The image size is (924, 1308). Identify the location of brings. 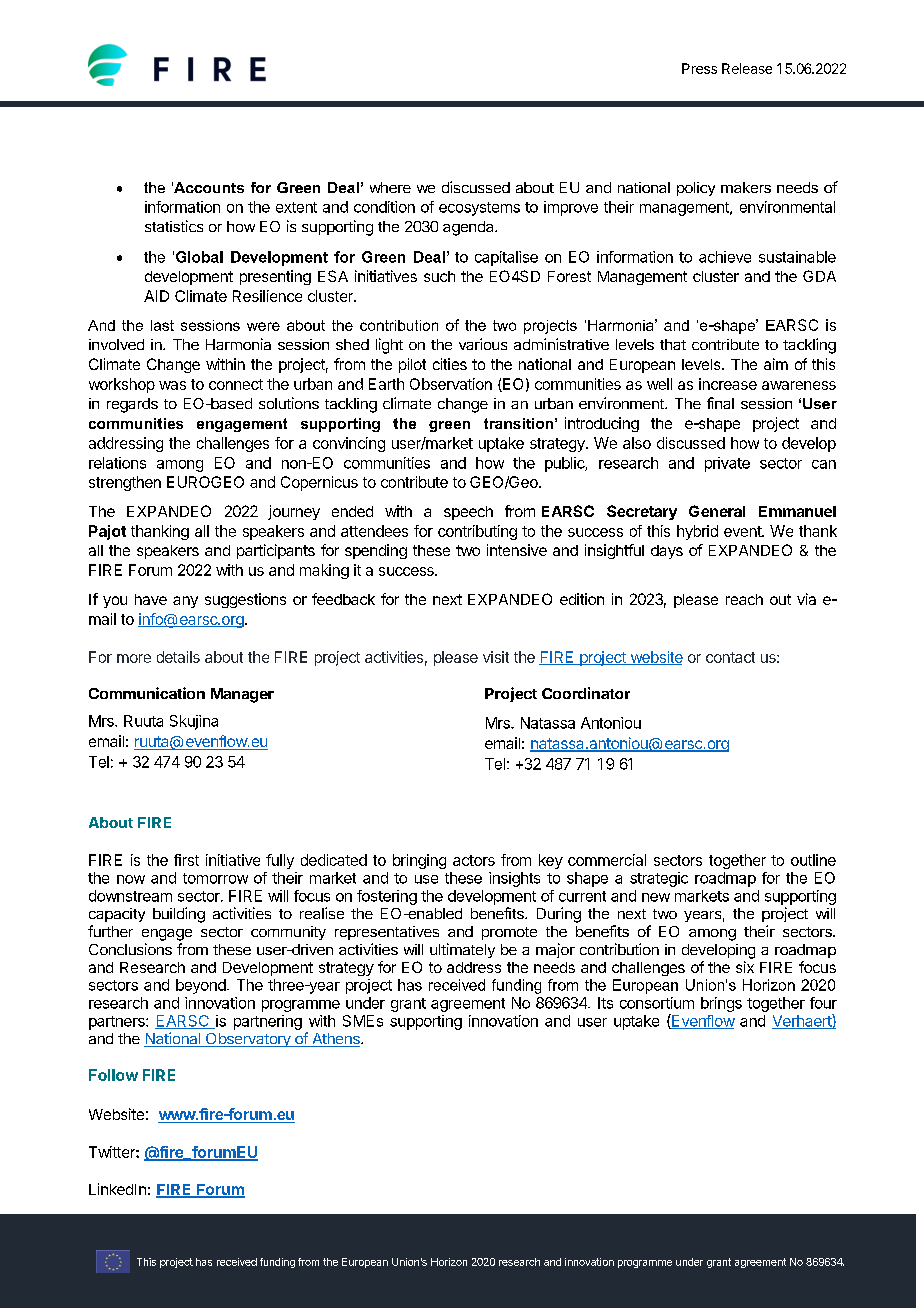
(721, 1004).
